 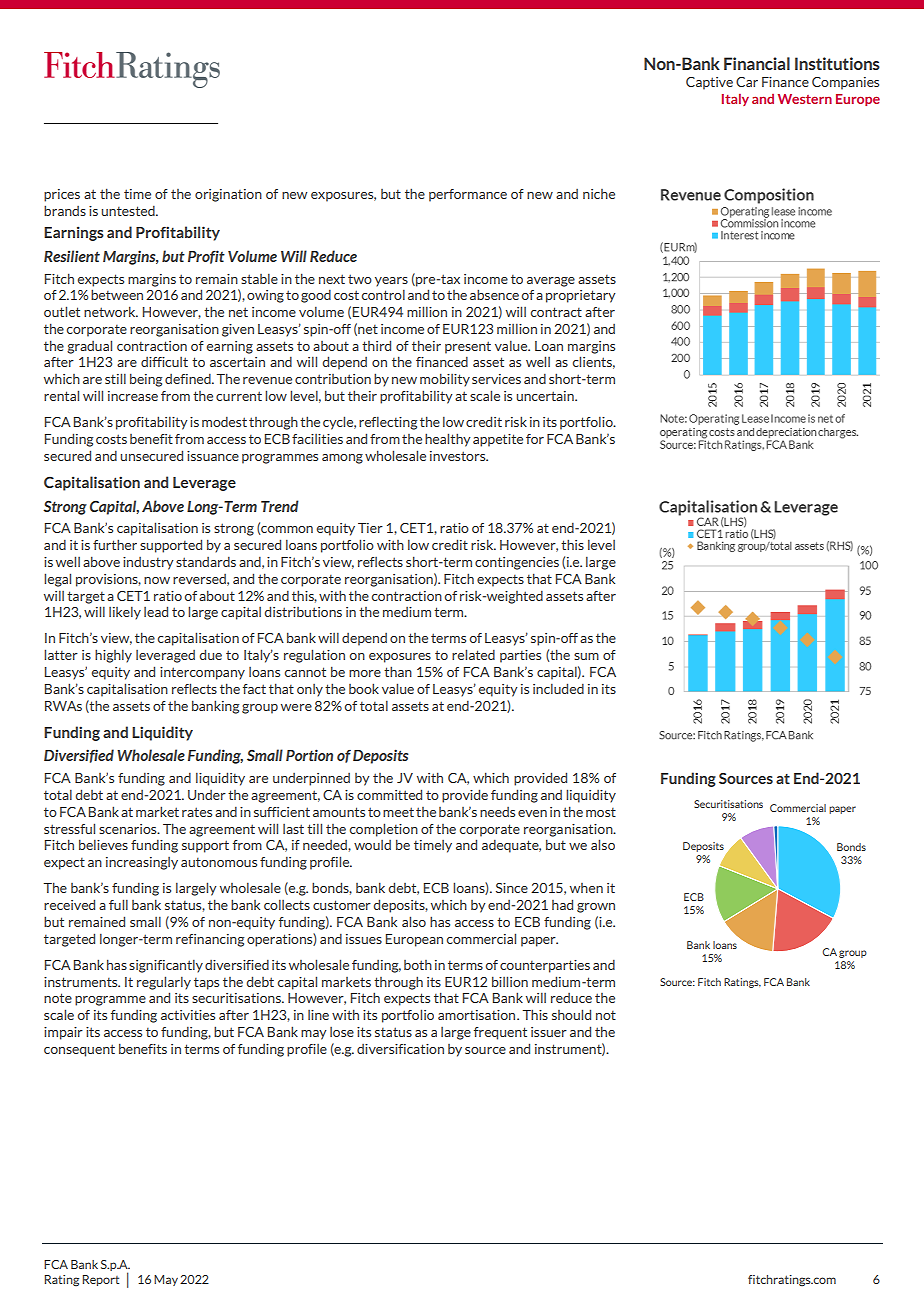 What do you see at coordinates (468, 195) in the screenshot?
I see `performance` at bounding box center [468, 195].
